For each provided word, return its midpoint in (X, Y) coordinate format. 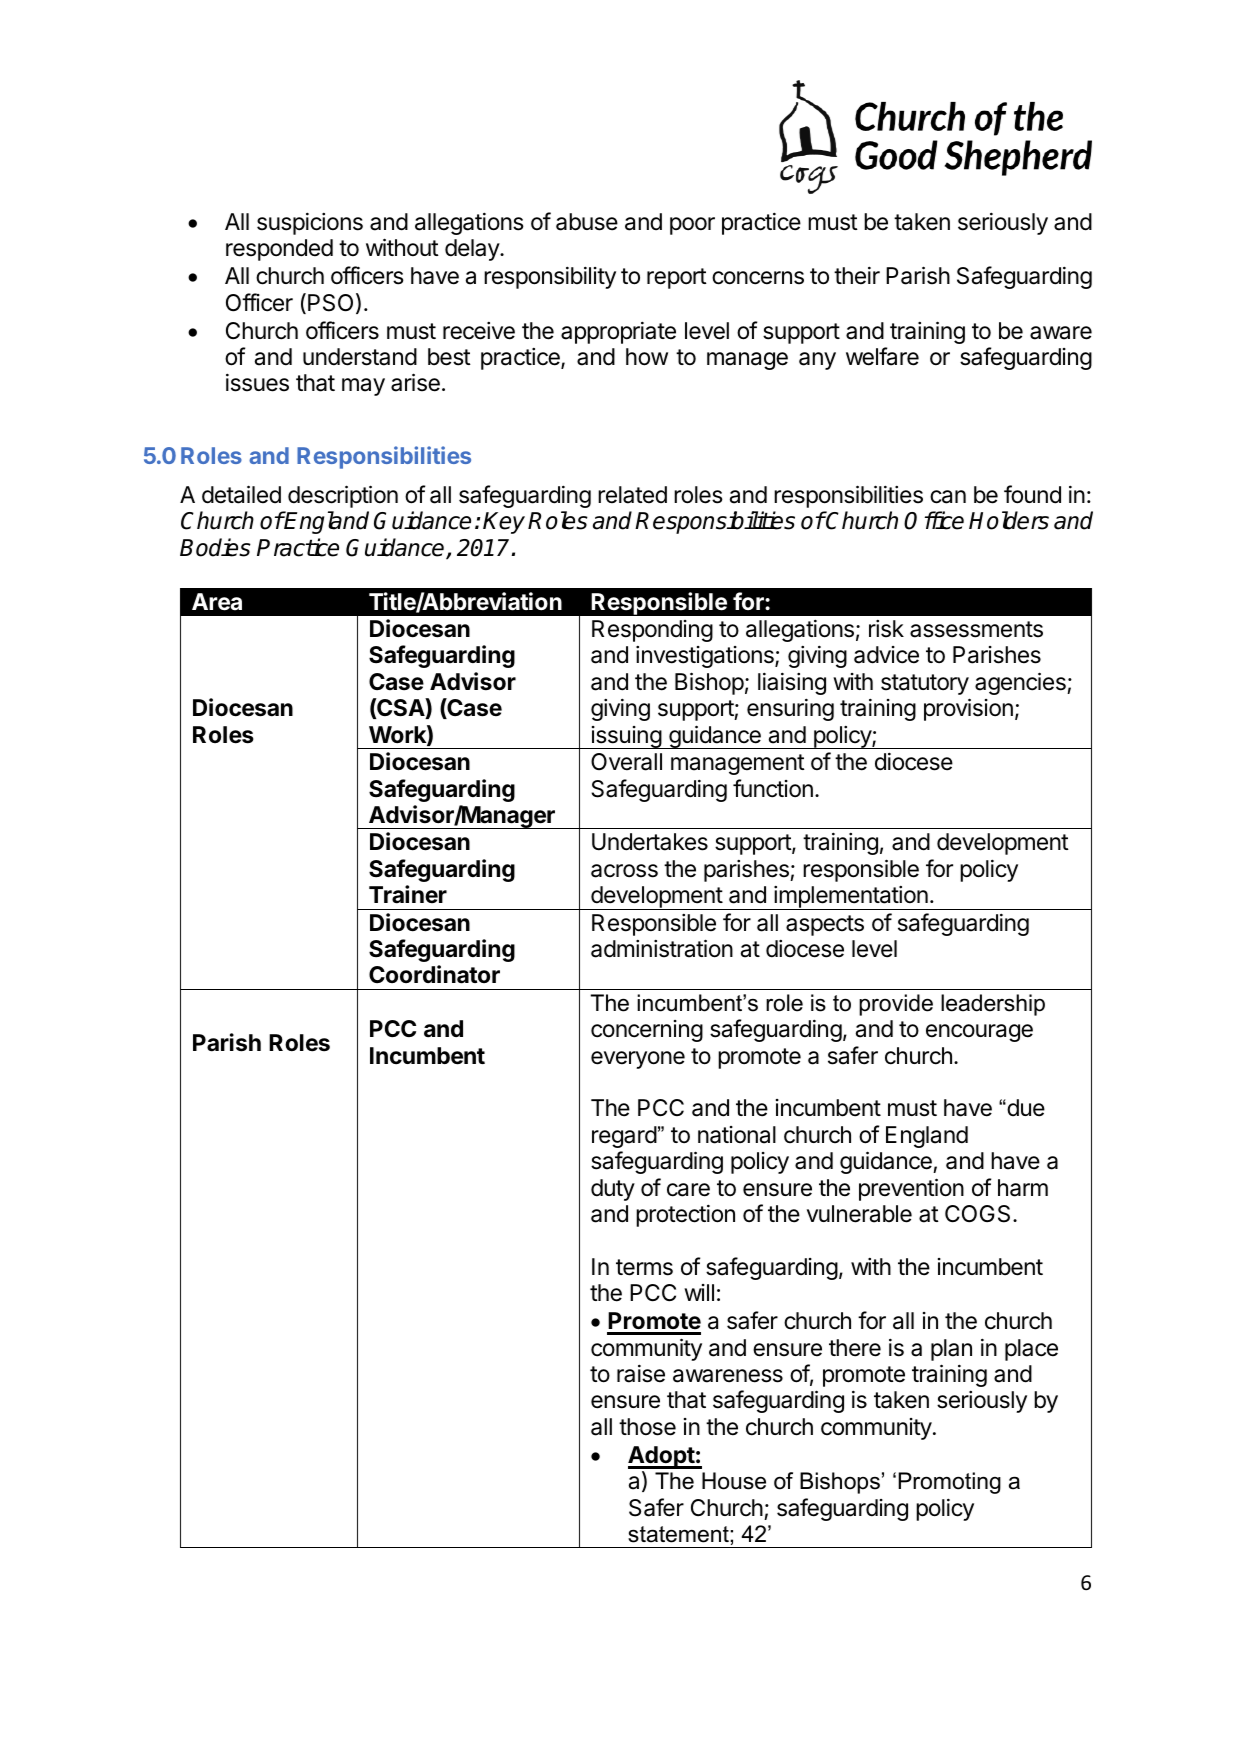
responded (279, 250)
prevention (911, 1189)
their (857, 275)
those (647, 1427)
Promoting (949, 1483)
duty (613, 1190)
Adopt (662, 1457)
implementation (851, 898)
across (624, 871)
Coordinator (434, 974)
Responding (652, 631)
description (343, 496)
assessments (976, 629)
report (677, 278)
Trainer (408, 894)
